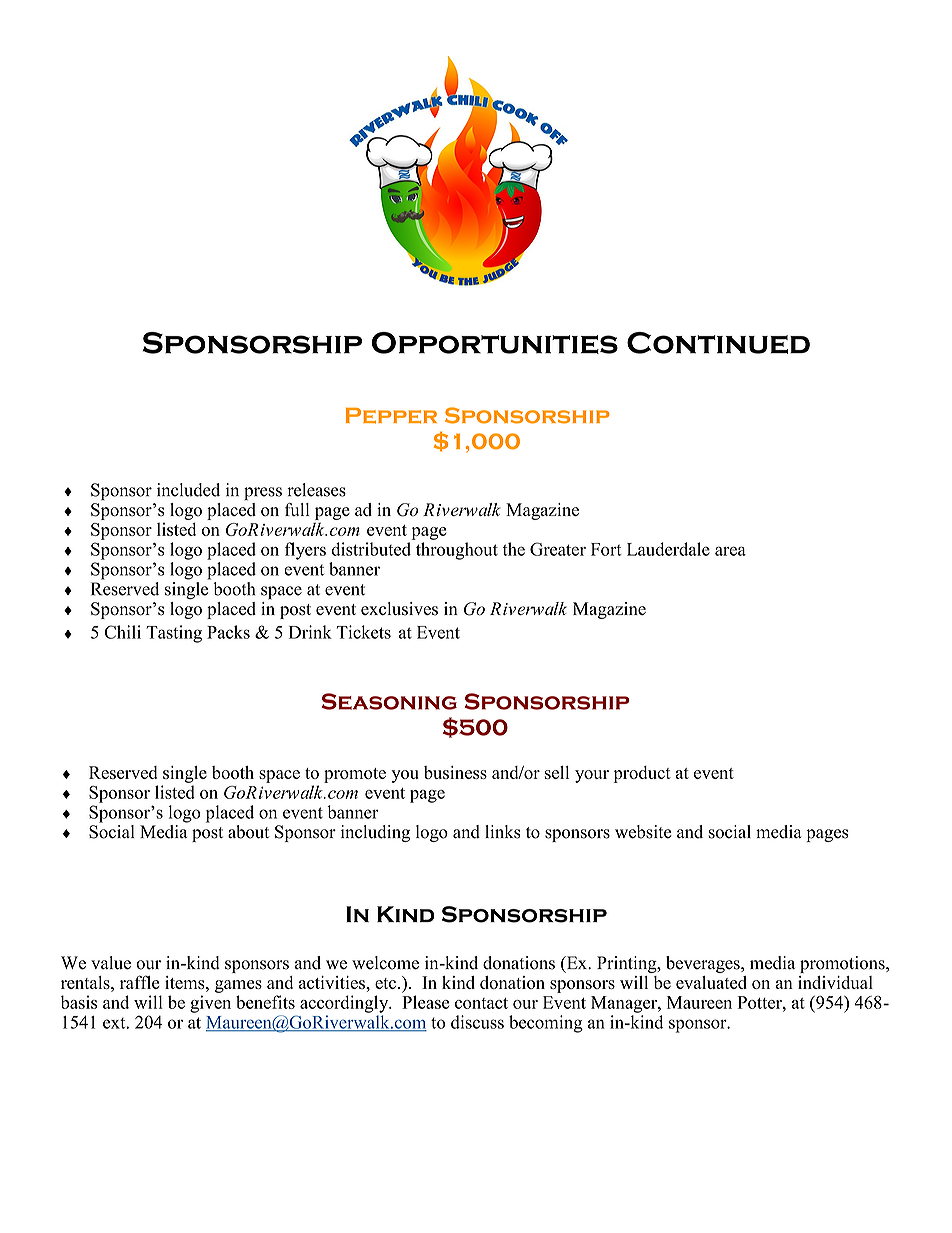 Image resolution: width=952 pixels, height=1233 pixels. Describe the element at coordinates (263, 493) in the screenshot. I see `press` at that location.
